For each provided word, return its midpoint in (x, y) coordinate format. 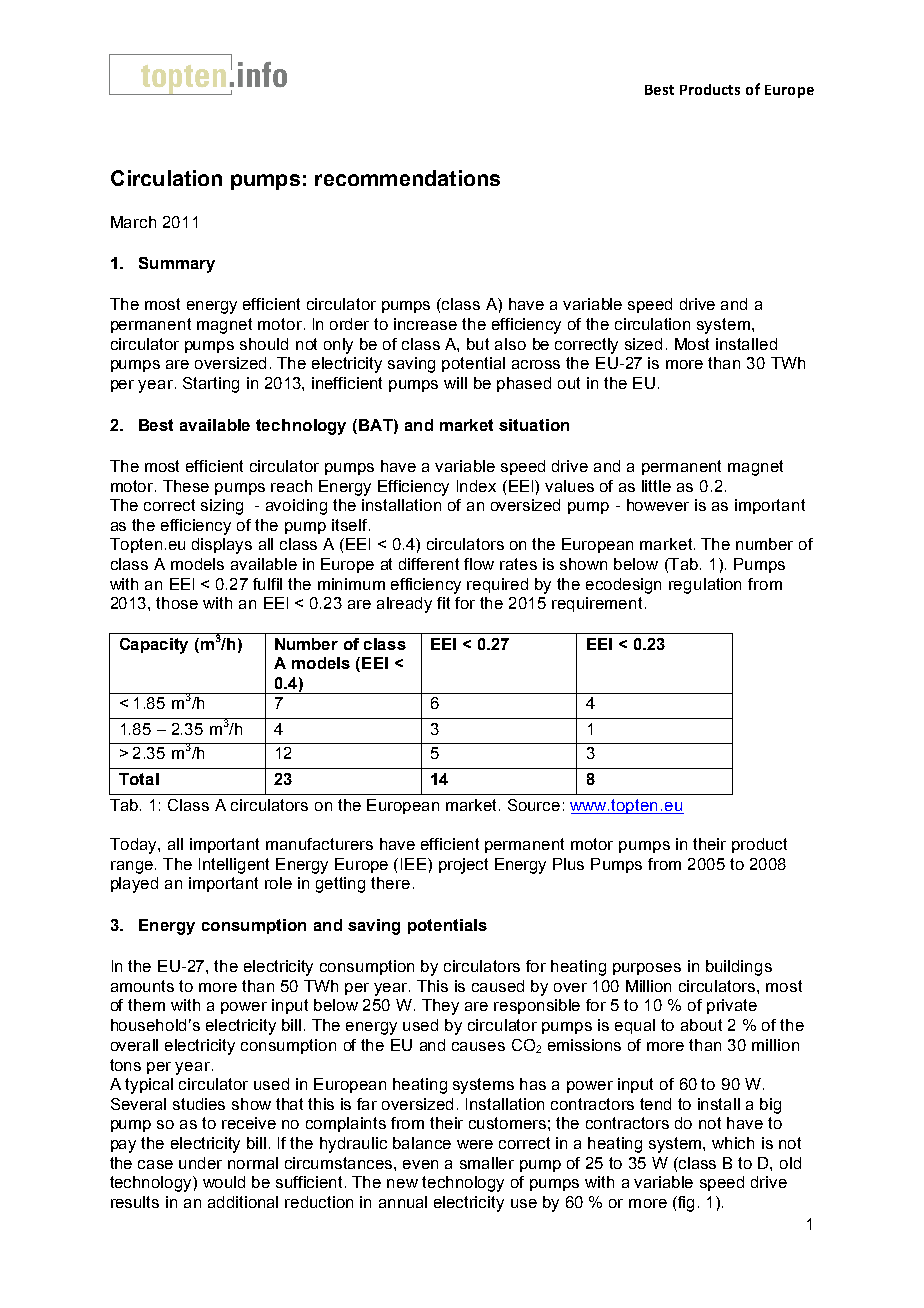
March (133, 222)
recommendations (407, 178)
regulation (705, 586)
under (200, 1163)
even (420, 1164)
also (510, 344)
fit (443, 603)
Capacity (154, 646)
